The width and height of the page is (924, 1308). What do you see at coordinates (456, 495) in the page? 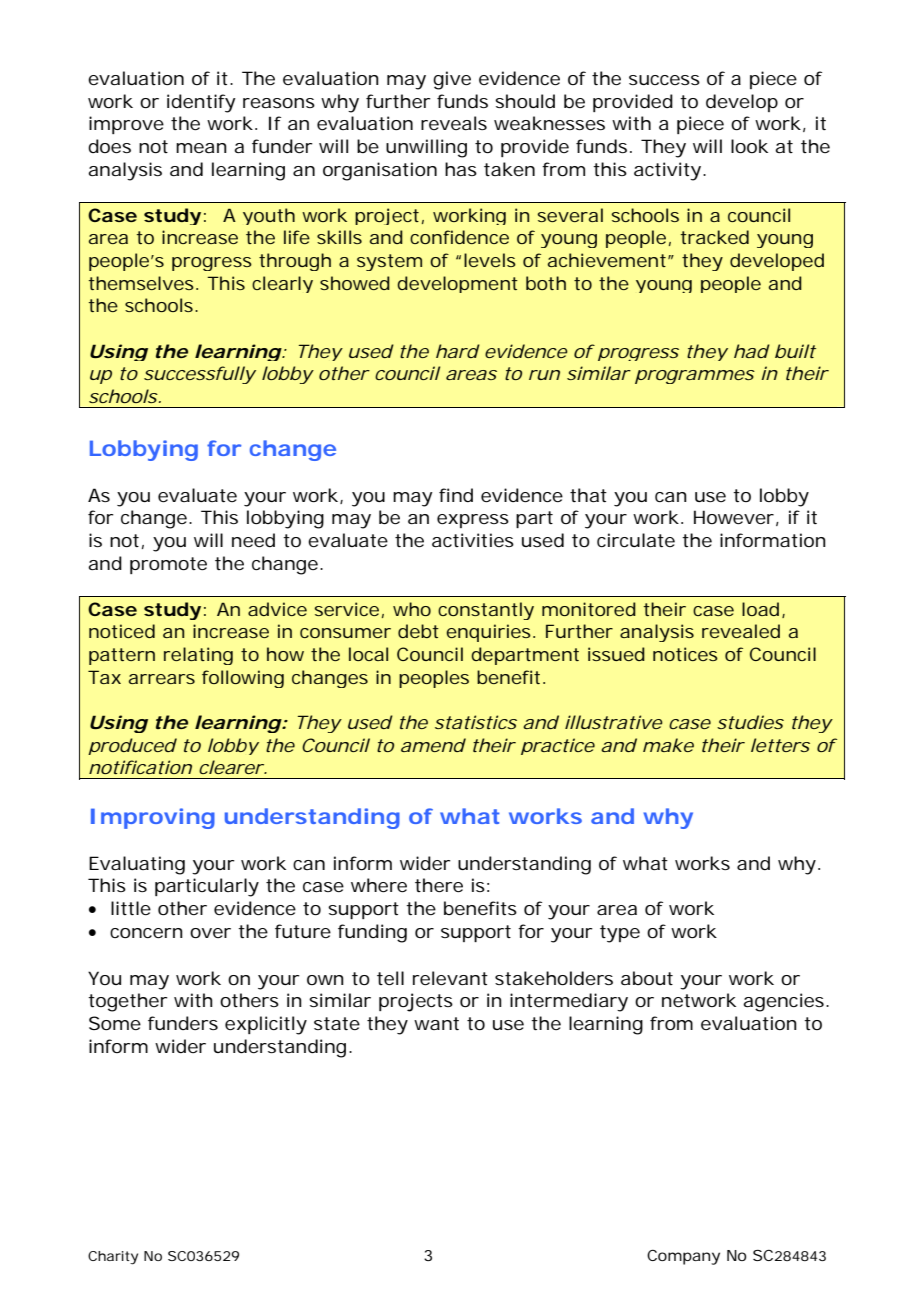
I see `find` at bounding box center [456, 495].
